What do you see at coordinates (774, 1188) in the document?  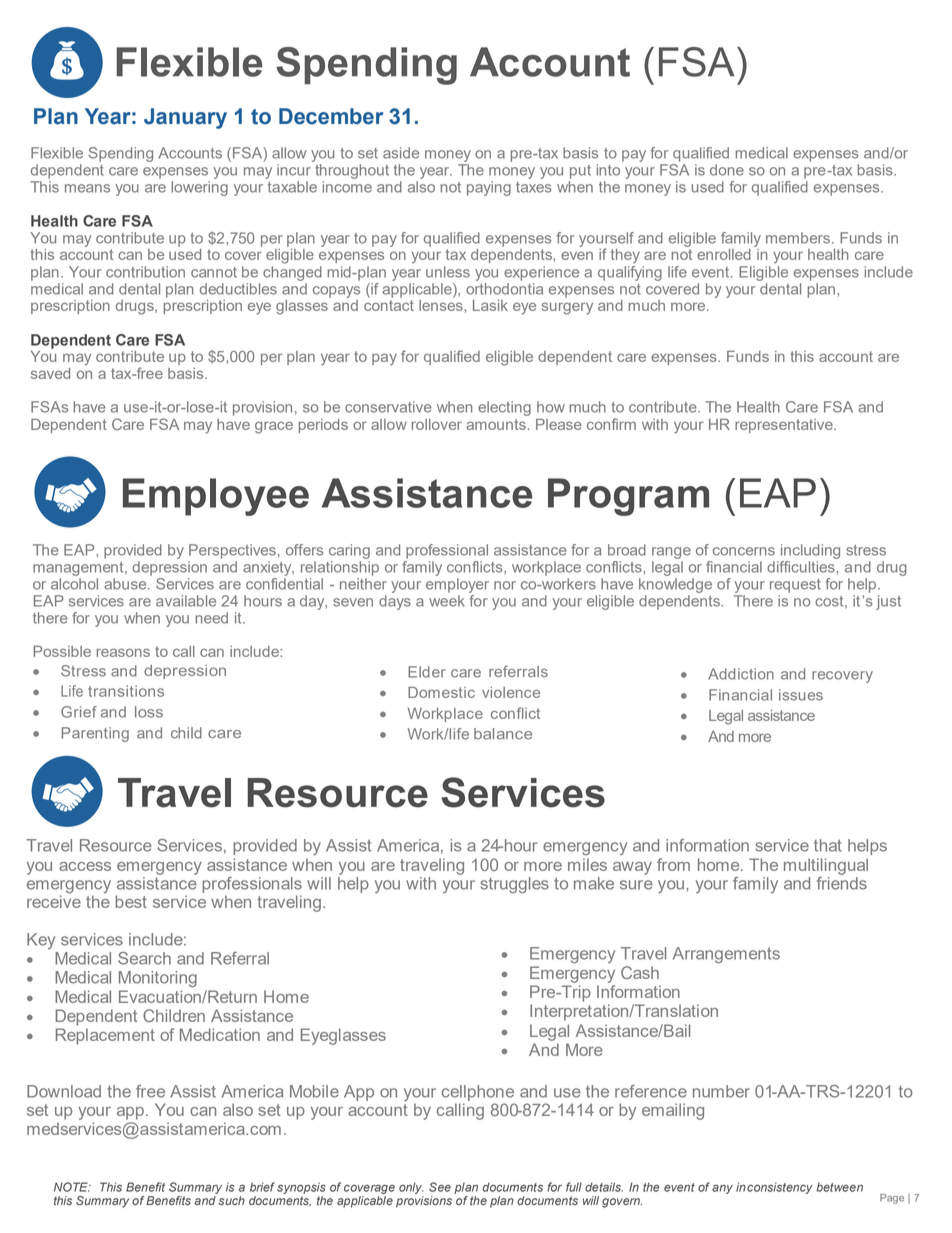 I see `inconsistency` at bounding box center [774, 1188].
